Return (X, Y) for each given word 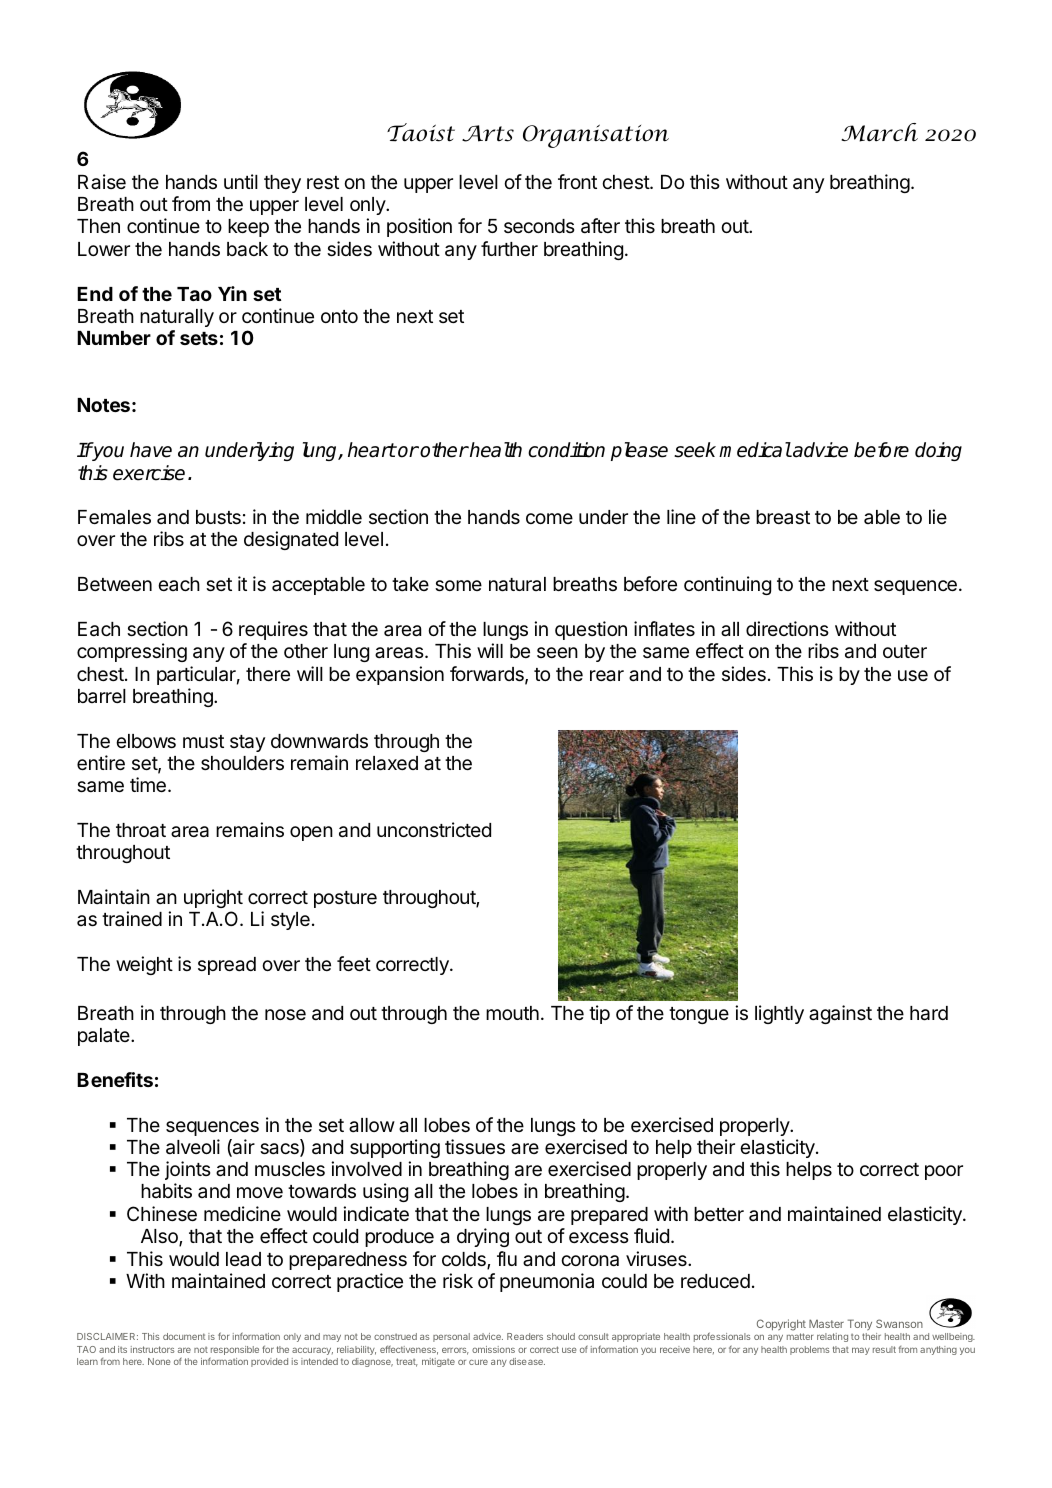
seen (557, 652)
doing (938, 451)
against (840, 1014)
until (241, 181)
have (151, 450)
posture (345, 899)
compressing (132, 652)
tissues (475, 1146)
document (184, 1336)
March (879, 132)
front (577, 181)
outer (905, 651)
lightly (779, 1014)
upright (213, 898)
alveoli (193, 1147)
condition (566, 450)
